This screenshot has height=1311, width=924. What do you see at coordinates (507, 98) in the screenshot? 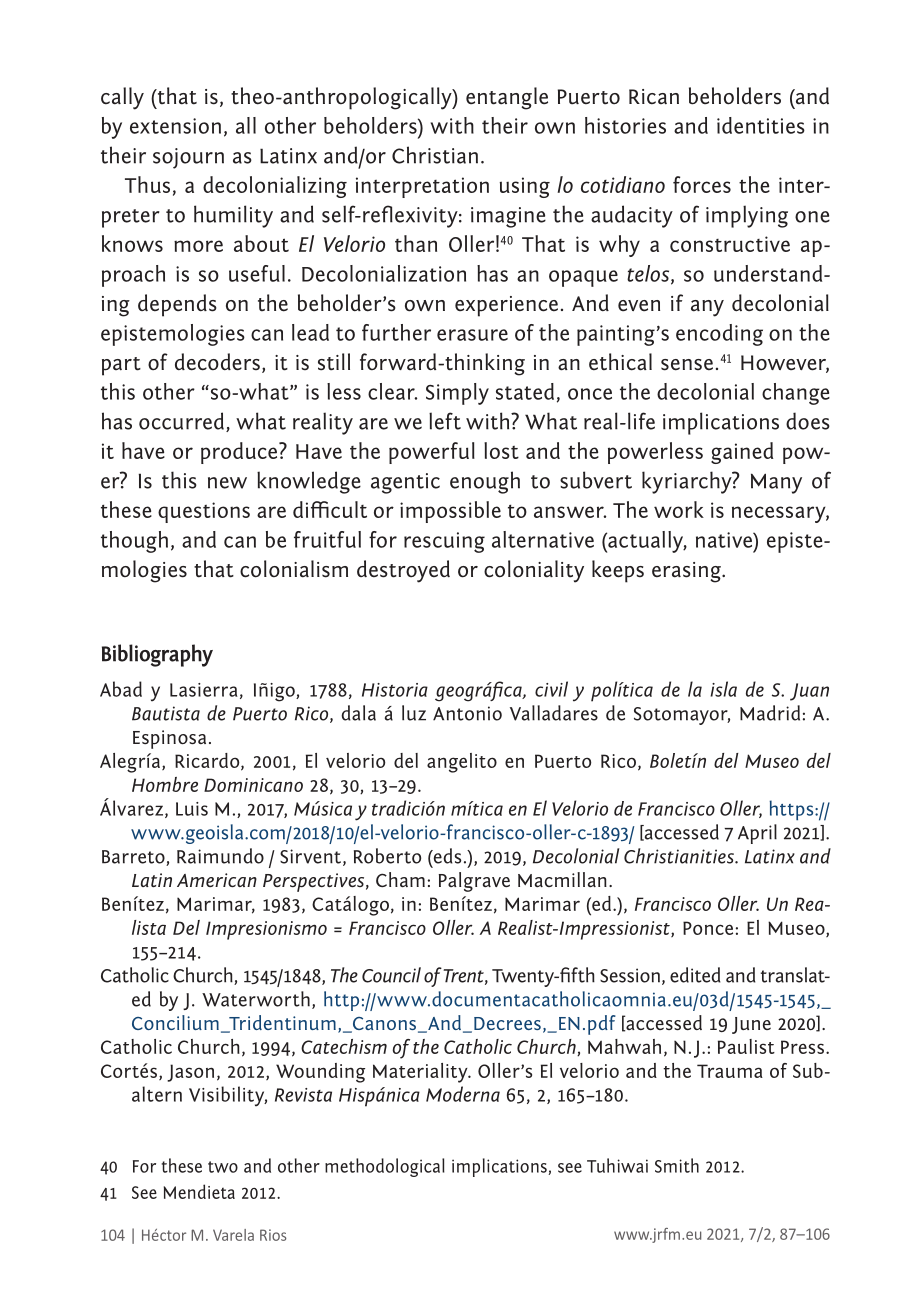
I see `entangle` at bounding box center [507, 98].
